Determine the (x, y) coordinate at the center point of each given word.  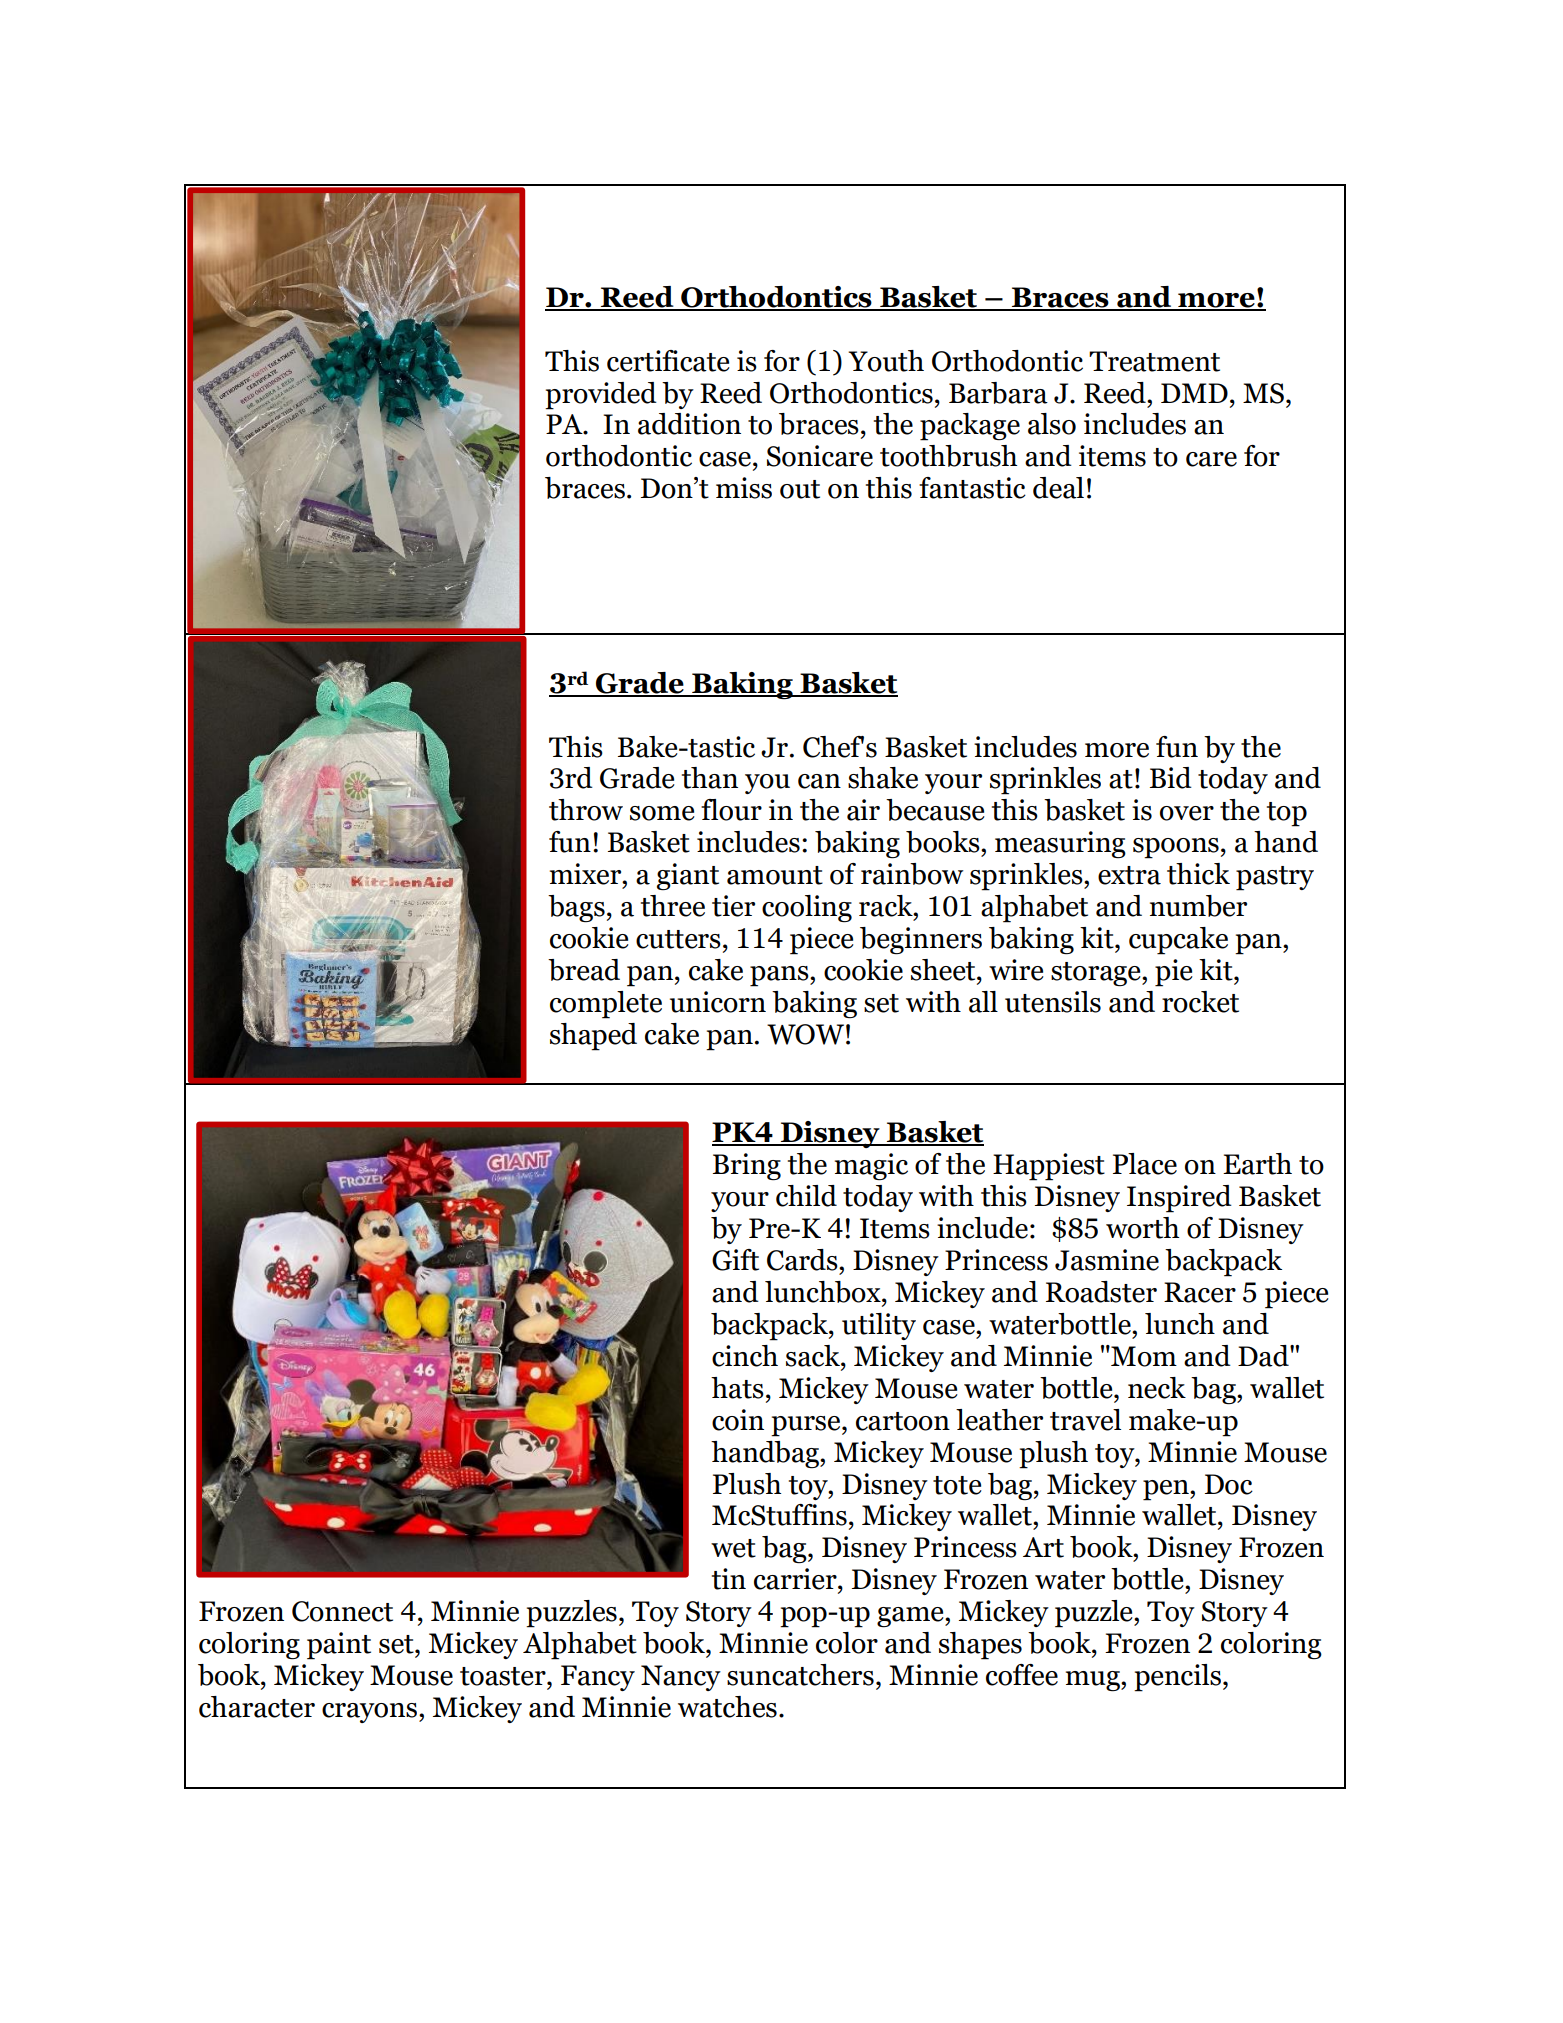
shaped (593, 1037)
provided (601, 396)
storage (1097, 974)
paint (339, 1646)
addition (689, 424)
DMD (1194, 393)
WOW (805, 1034)
